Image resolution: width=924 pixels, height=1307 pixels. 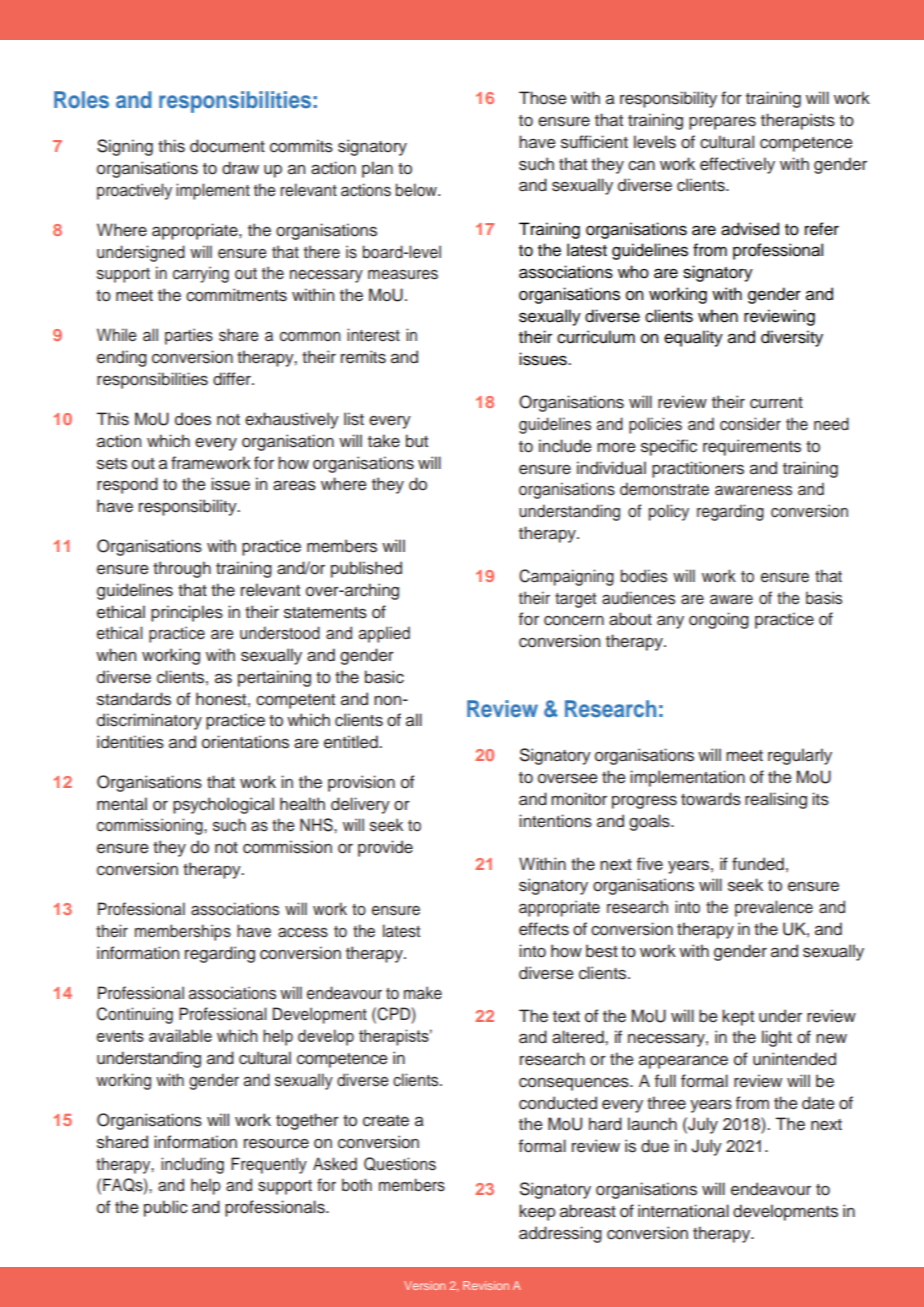 What do you see at coordinates (486, 1285) in the screenshot?
I see `Revision` at bounding box center [486, 1285].
